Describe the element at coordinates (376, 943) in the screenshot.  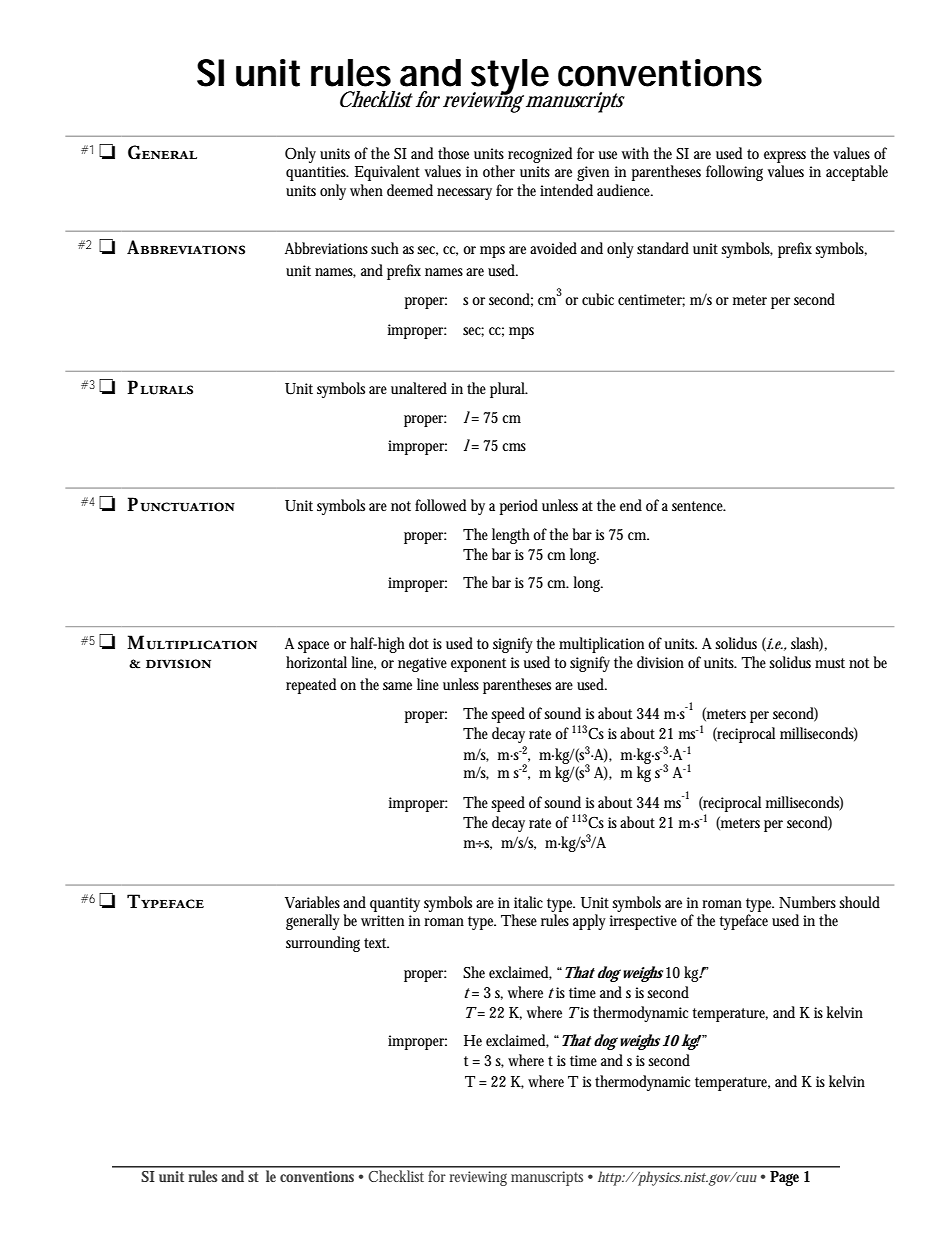
I see `text` at that location.
